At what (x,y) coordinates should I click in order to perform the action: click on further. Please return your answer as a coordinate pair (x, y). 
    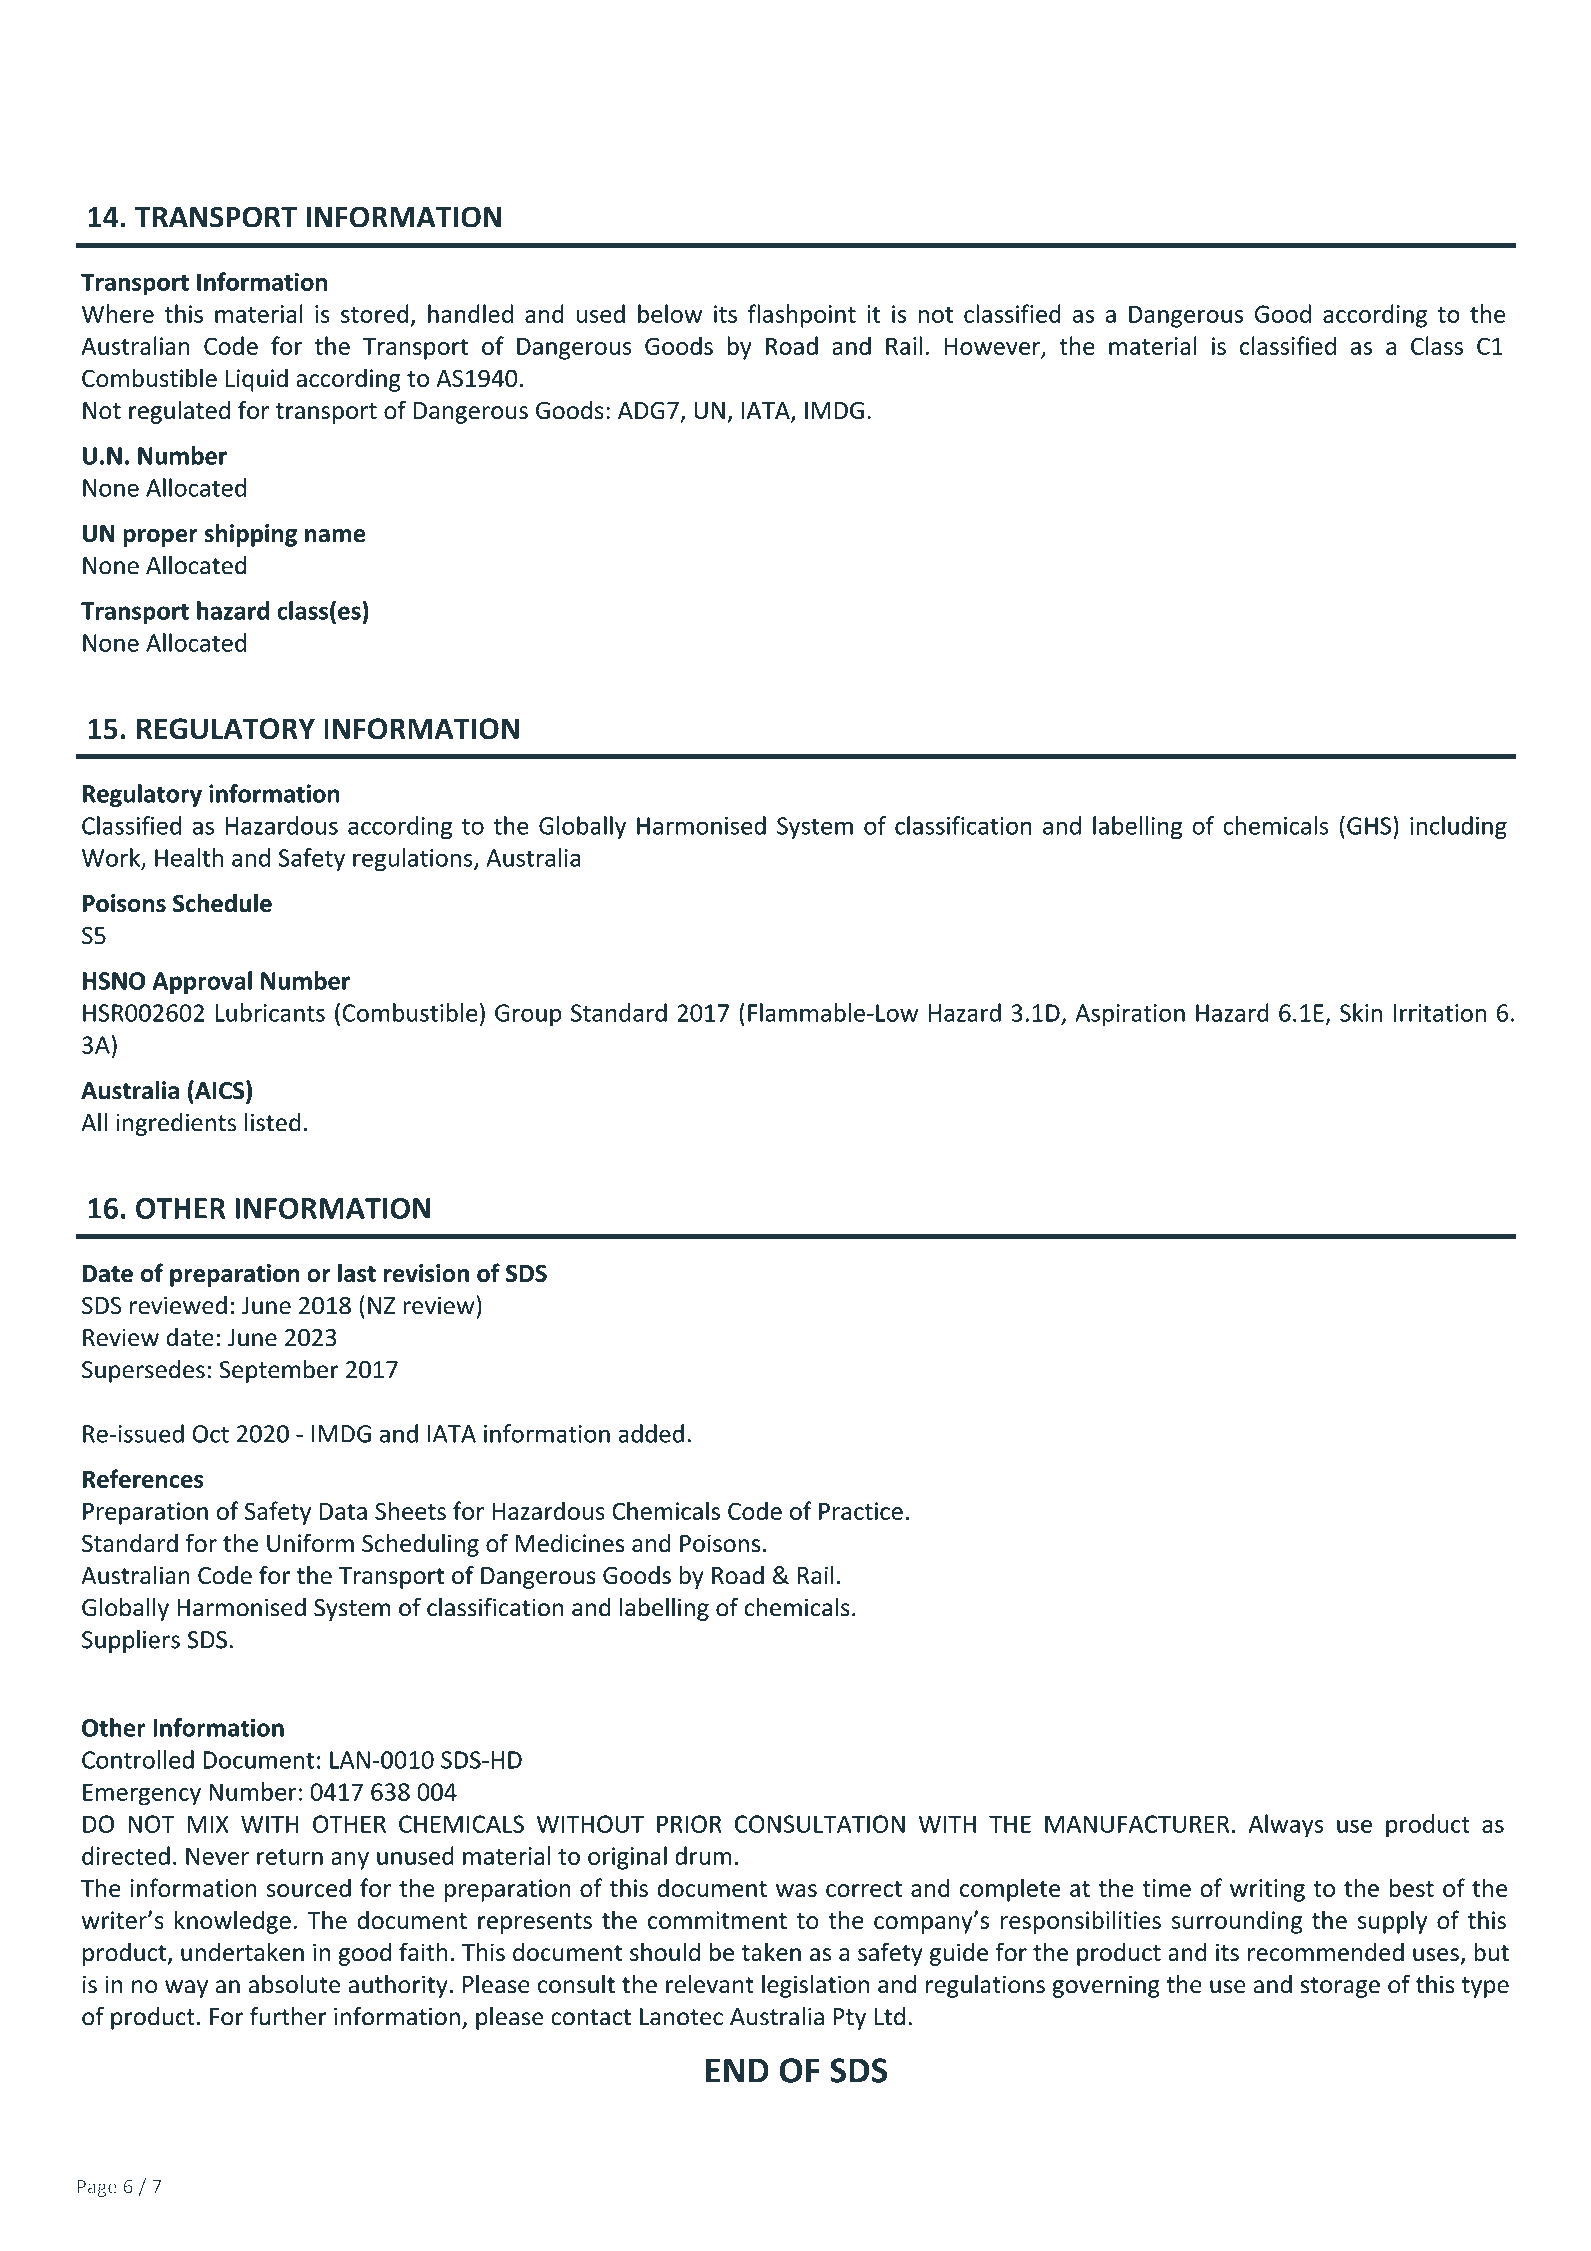
    Looking at the image, I should click on (288, 2016).
